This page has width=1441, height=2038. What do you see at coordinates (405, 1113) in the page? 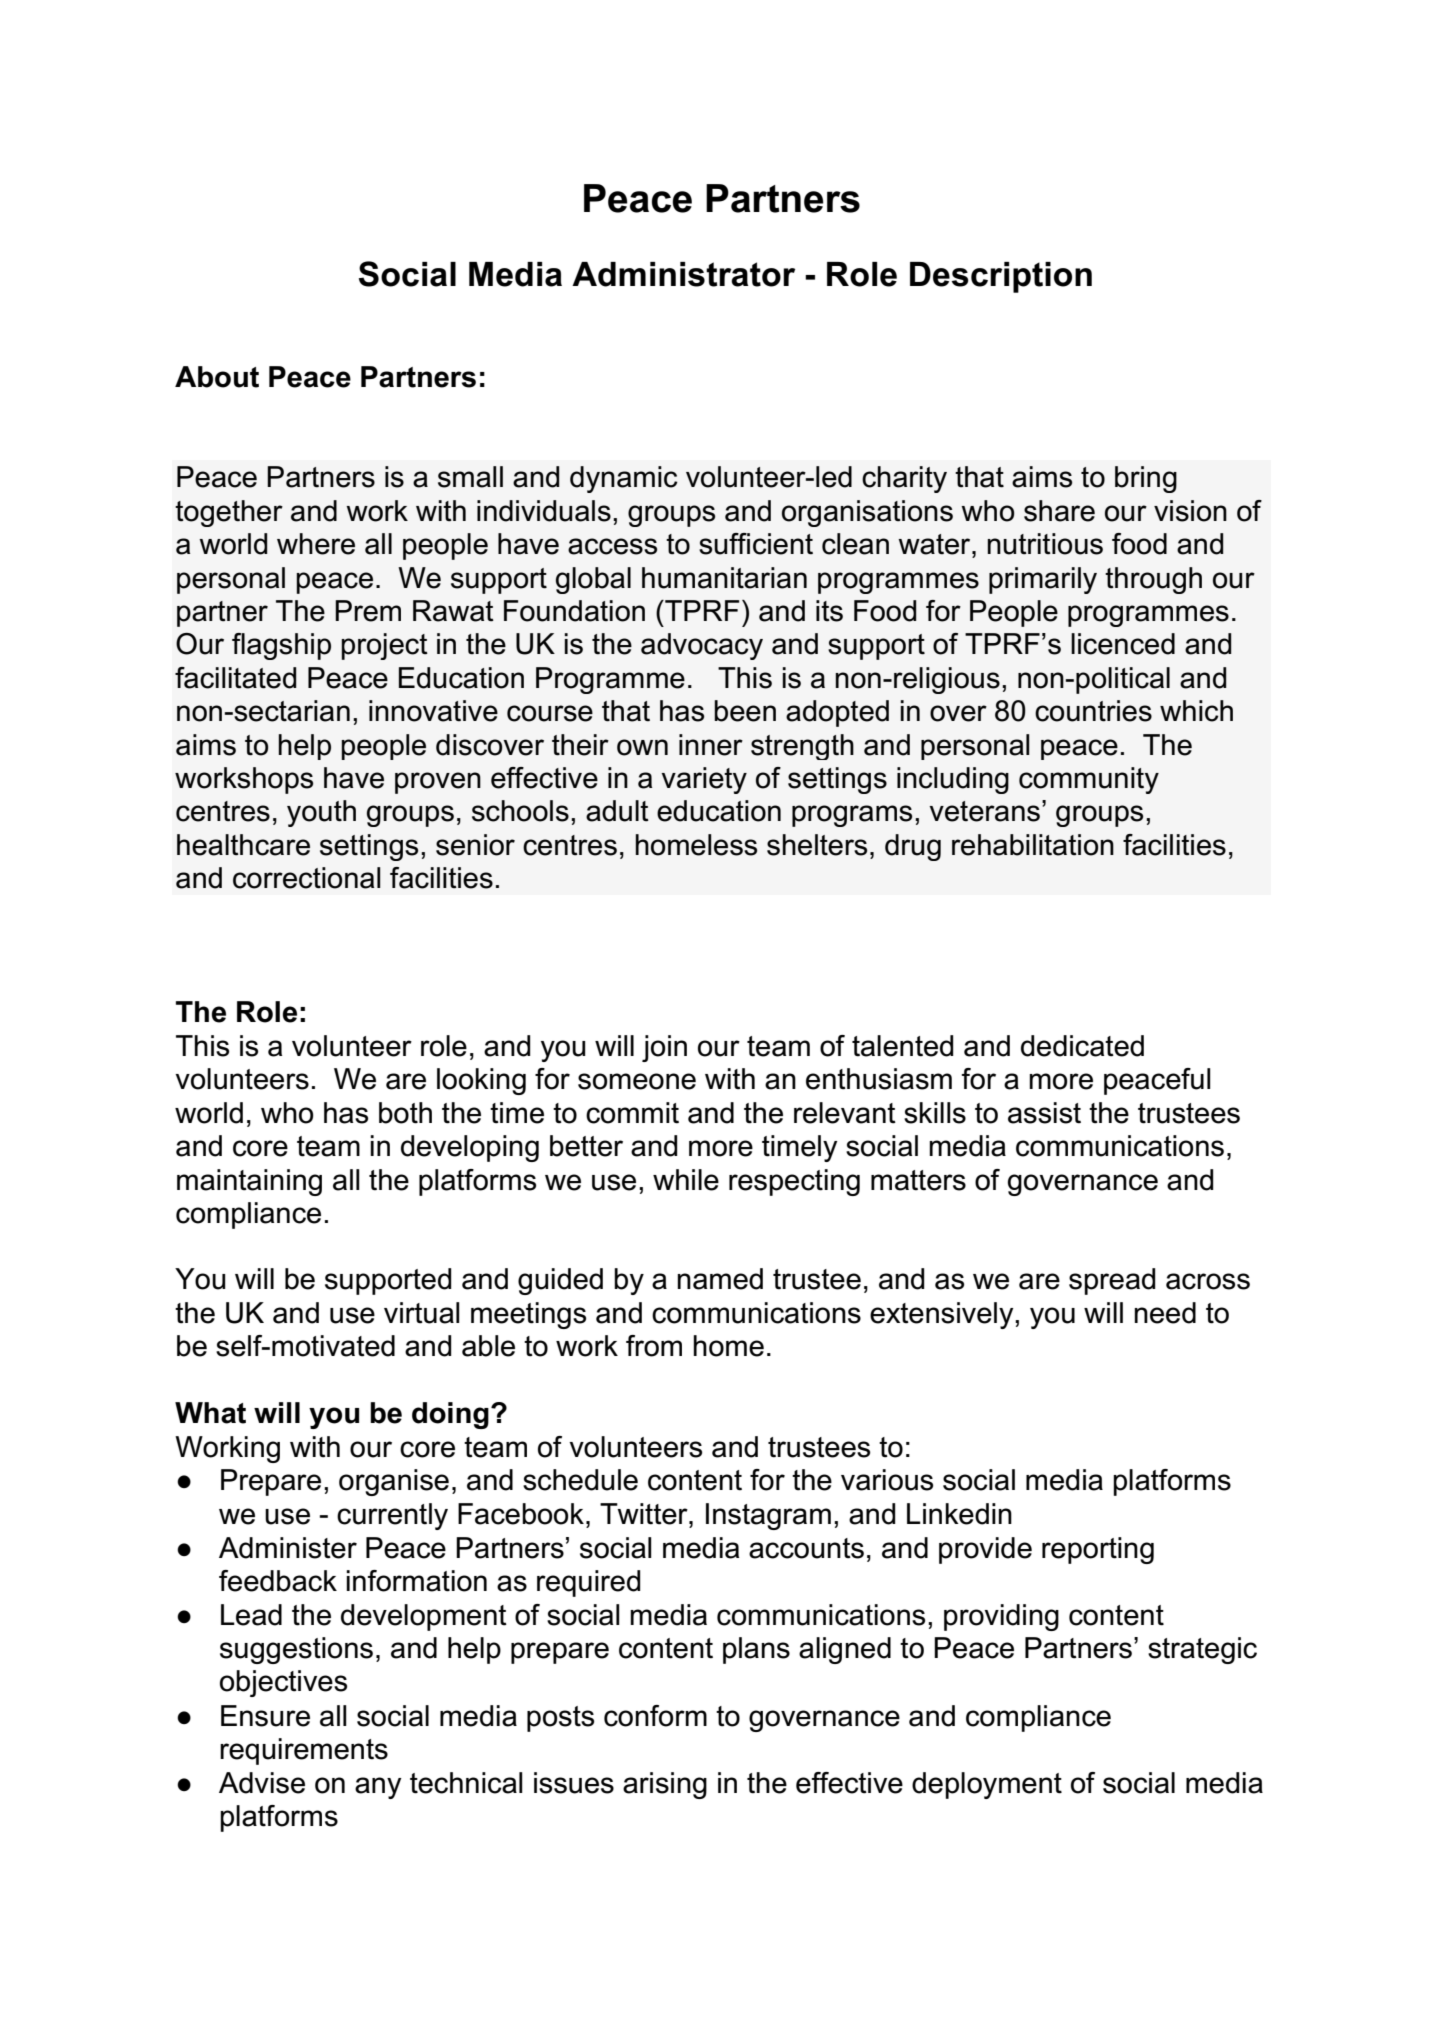
I see `both` at bounding box center [405, 1113].
